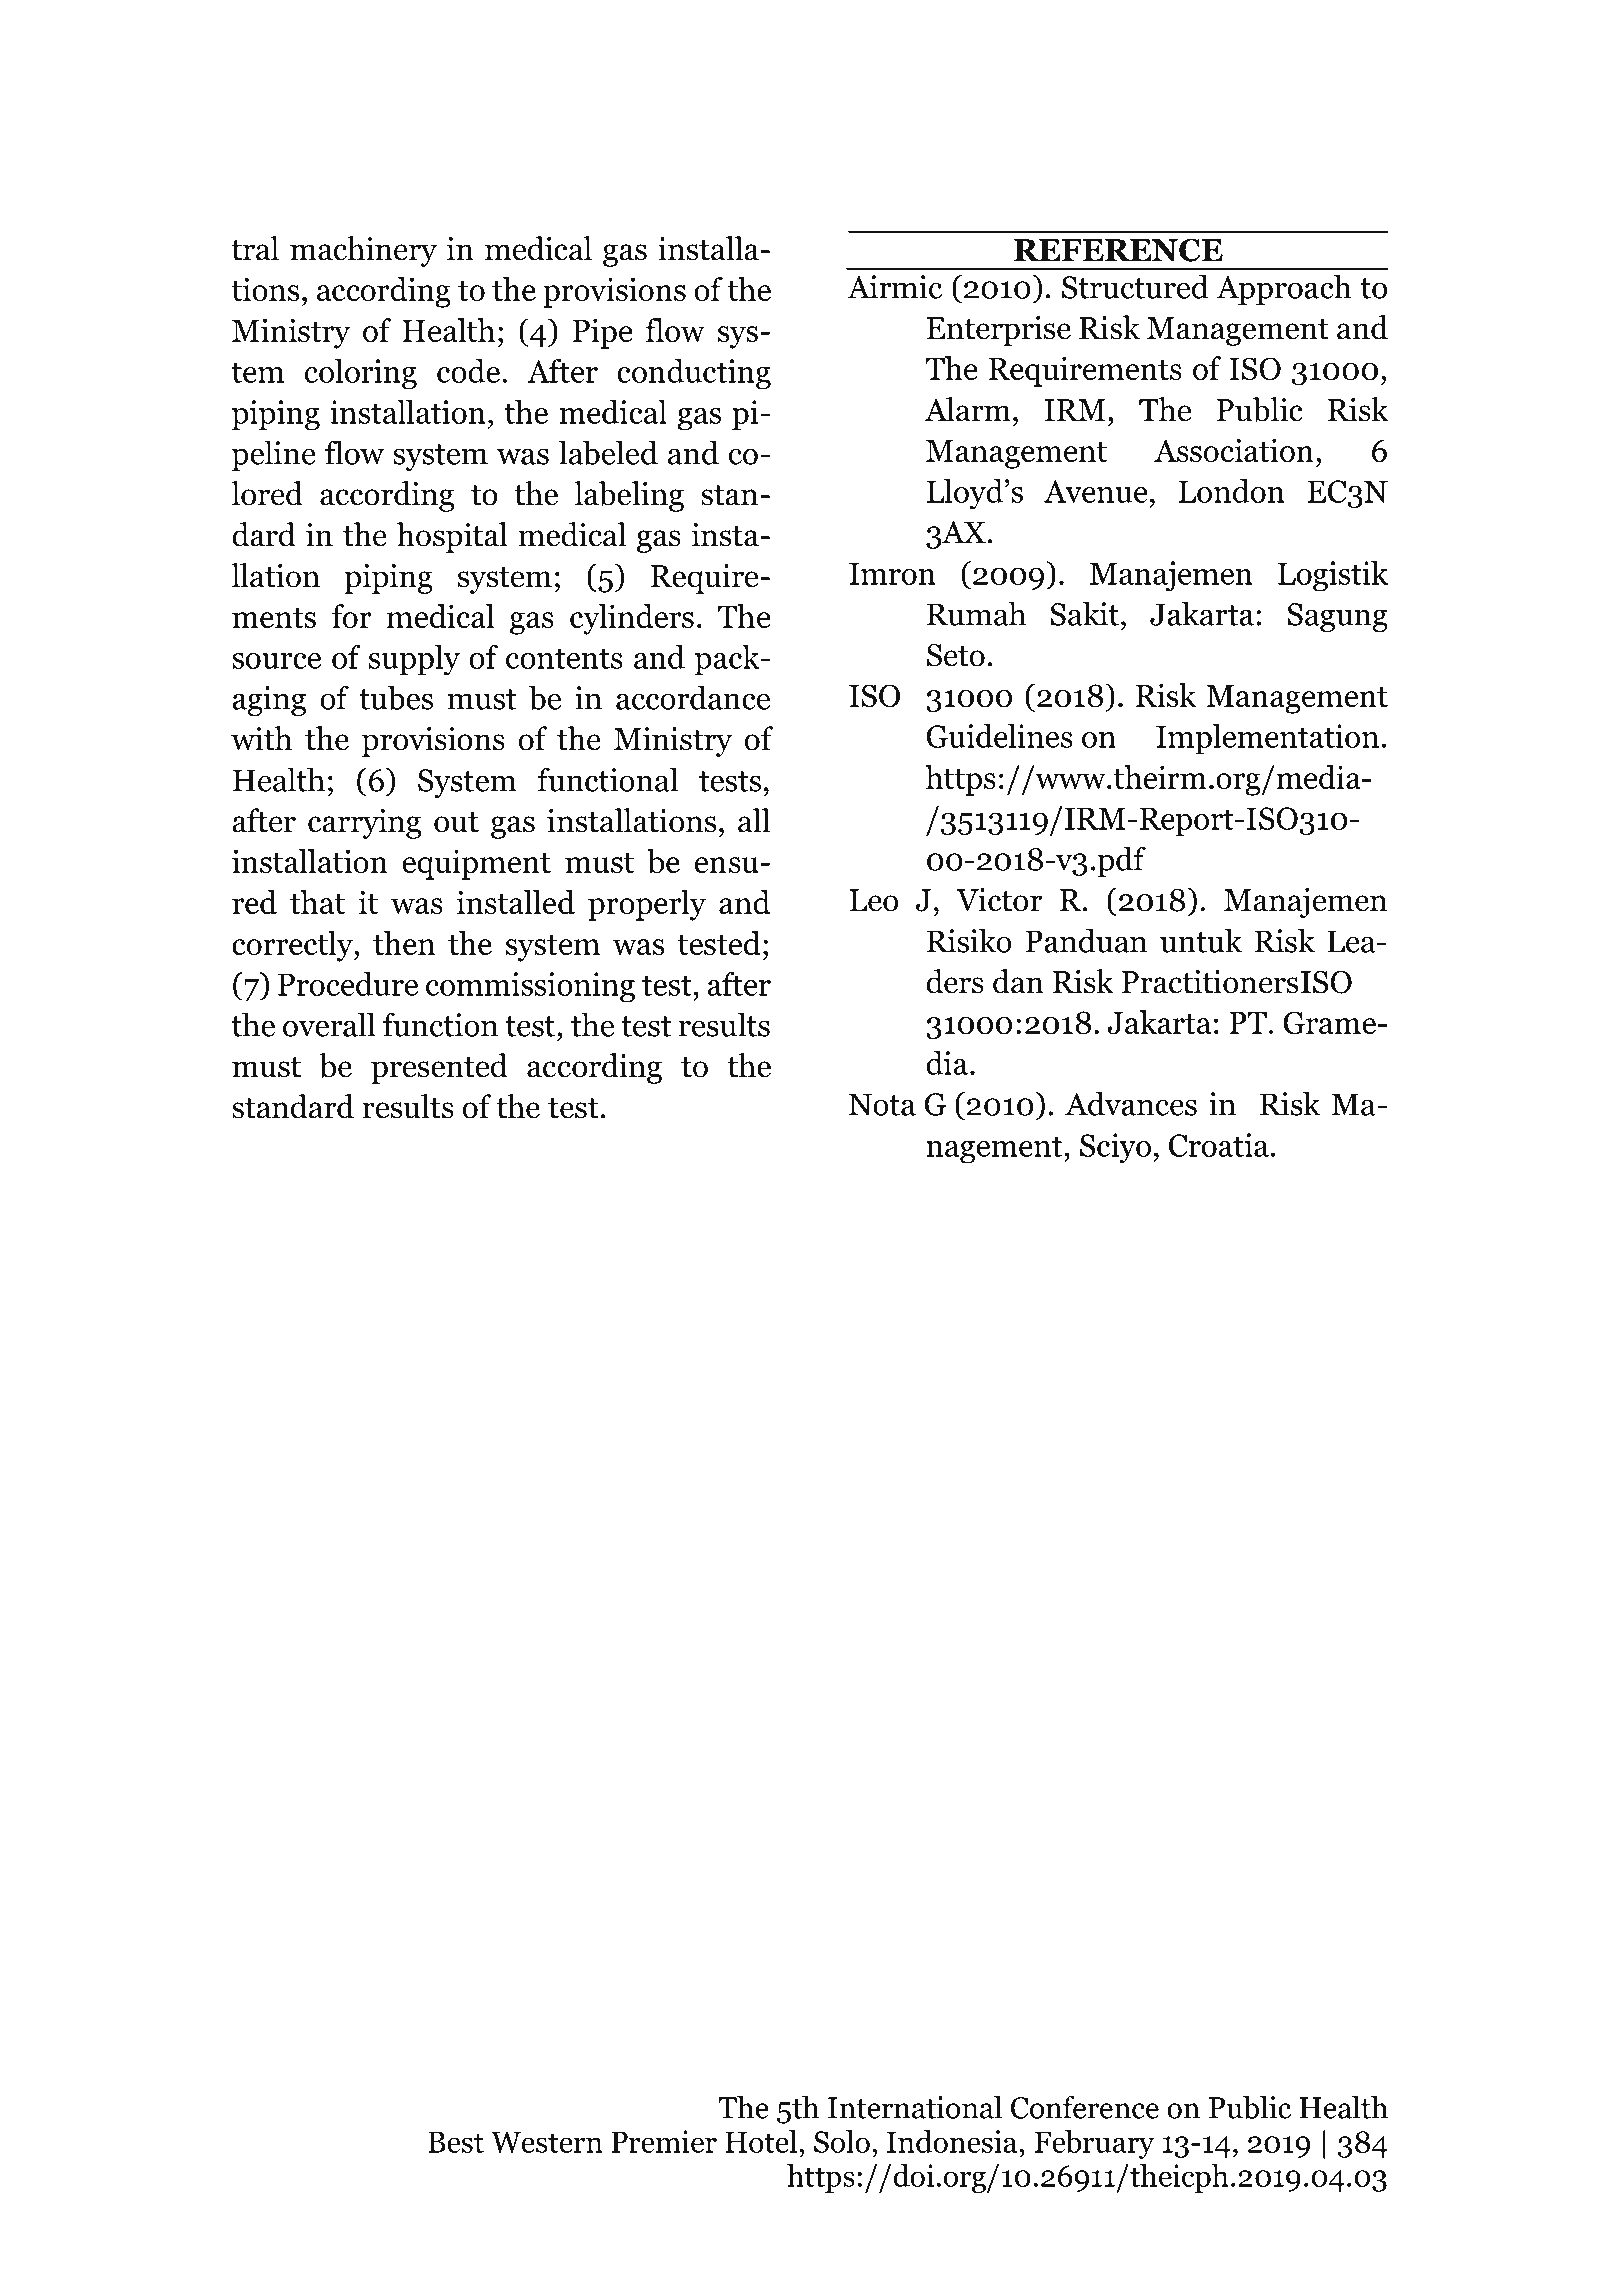 This page has width=1619, height=2289. Describe the element at coordinates (1267, 739) in the page. I see `Implementation` at that location.
